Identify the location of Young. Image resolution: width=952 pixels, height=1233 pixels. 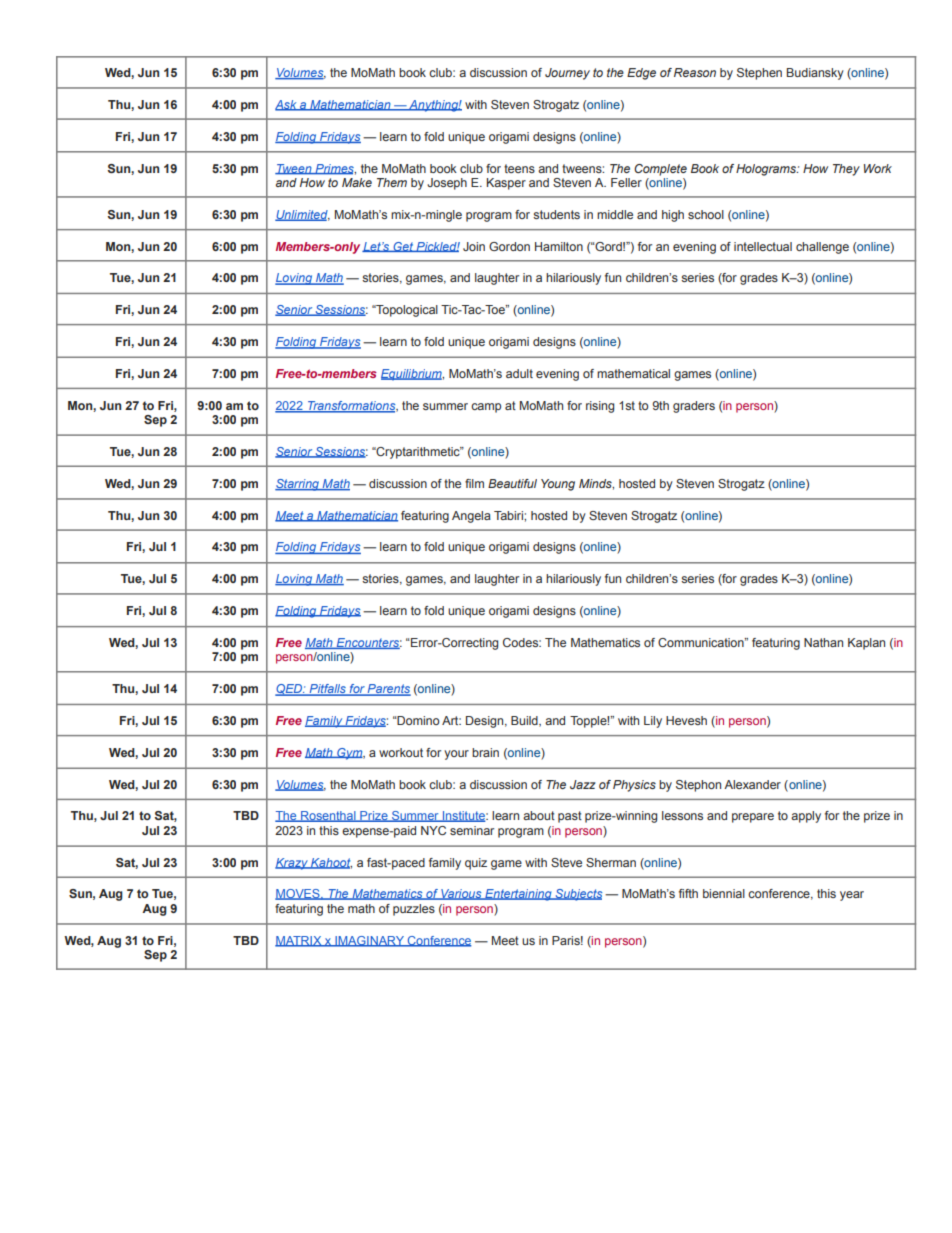
(558, 485).
